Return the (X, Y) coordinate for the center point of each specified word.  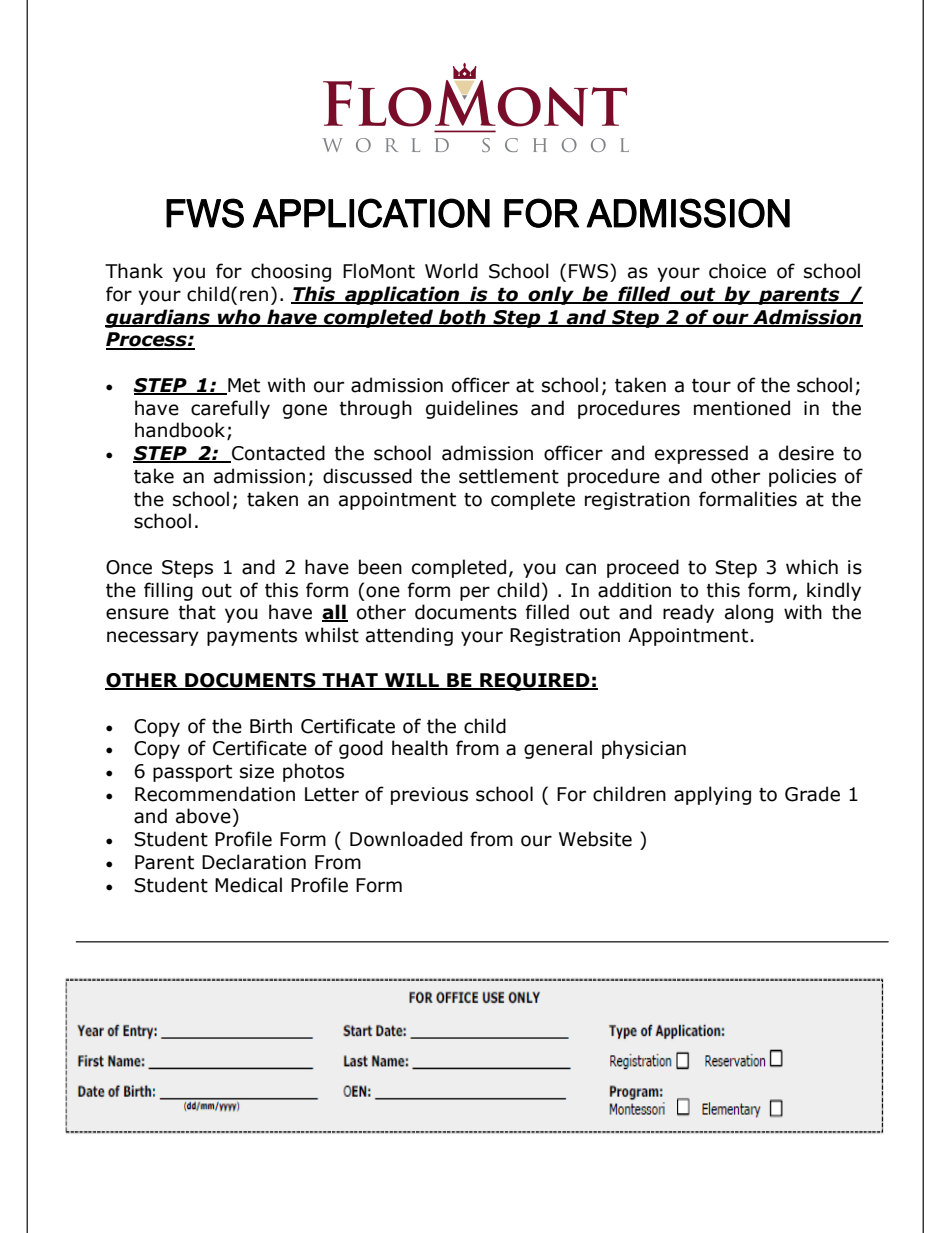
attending (409, 636)
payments (252, 637)
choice (737, 271)
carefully (230, 409)
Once (129, 567)
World (451, 271)
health (420, 748)
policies (802, 477)
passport (192, 773)
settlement (509, 476)
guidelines (472, 409)
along (749, 613)
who (239, 318)
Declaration (254, 862)
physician (644, 749)
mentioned (742, 408)
